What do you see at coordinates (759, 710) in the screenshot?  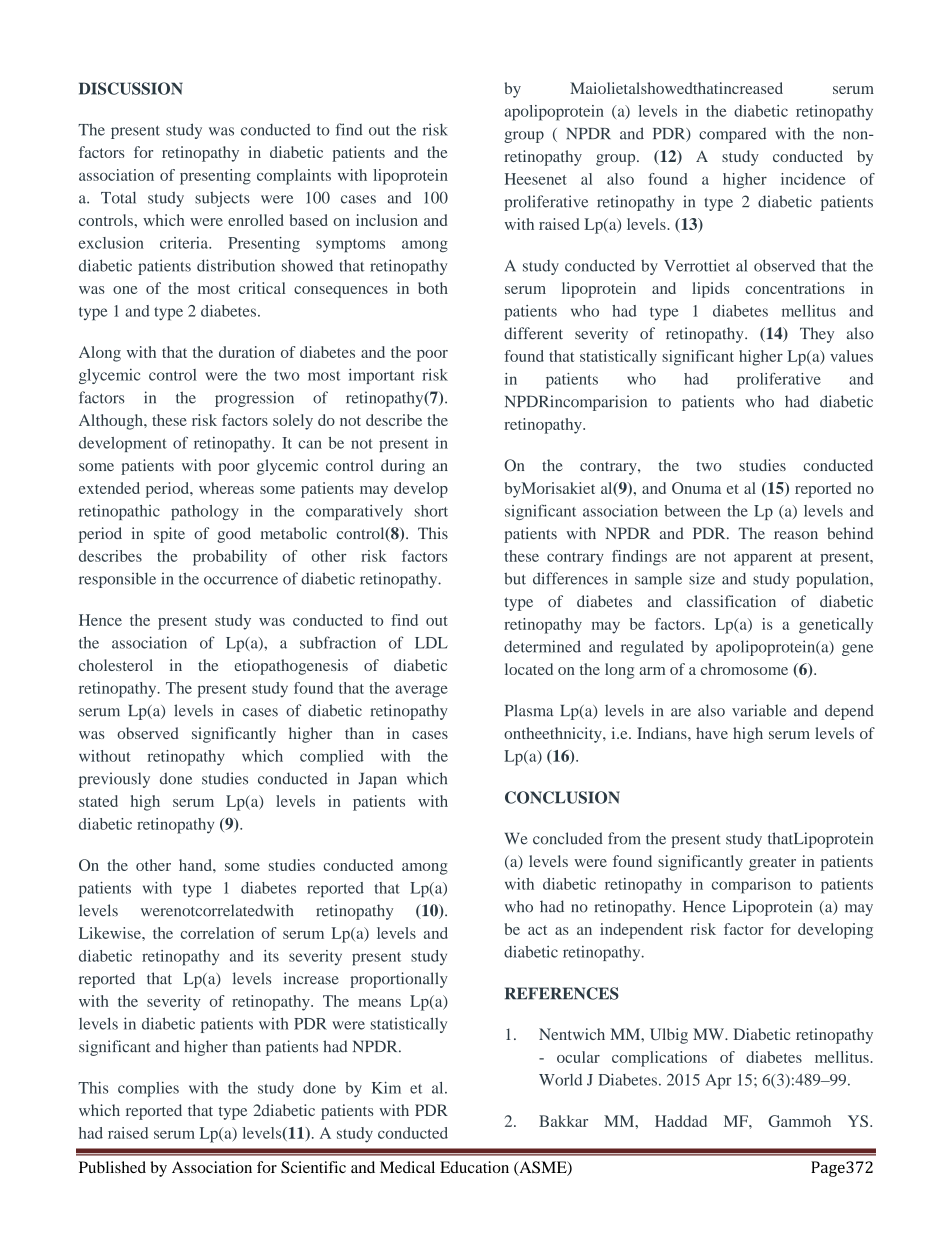 I see `variable` at bounding box center [759, 710].
